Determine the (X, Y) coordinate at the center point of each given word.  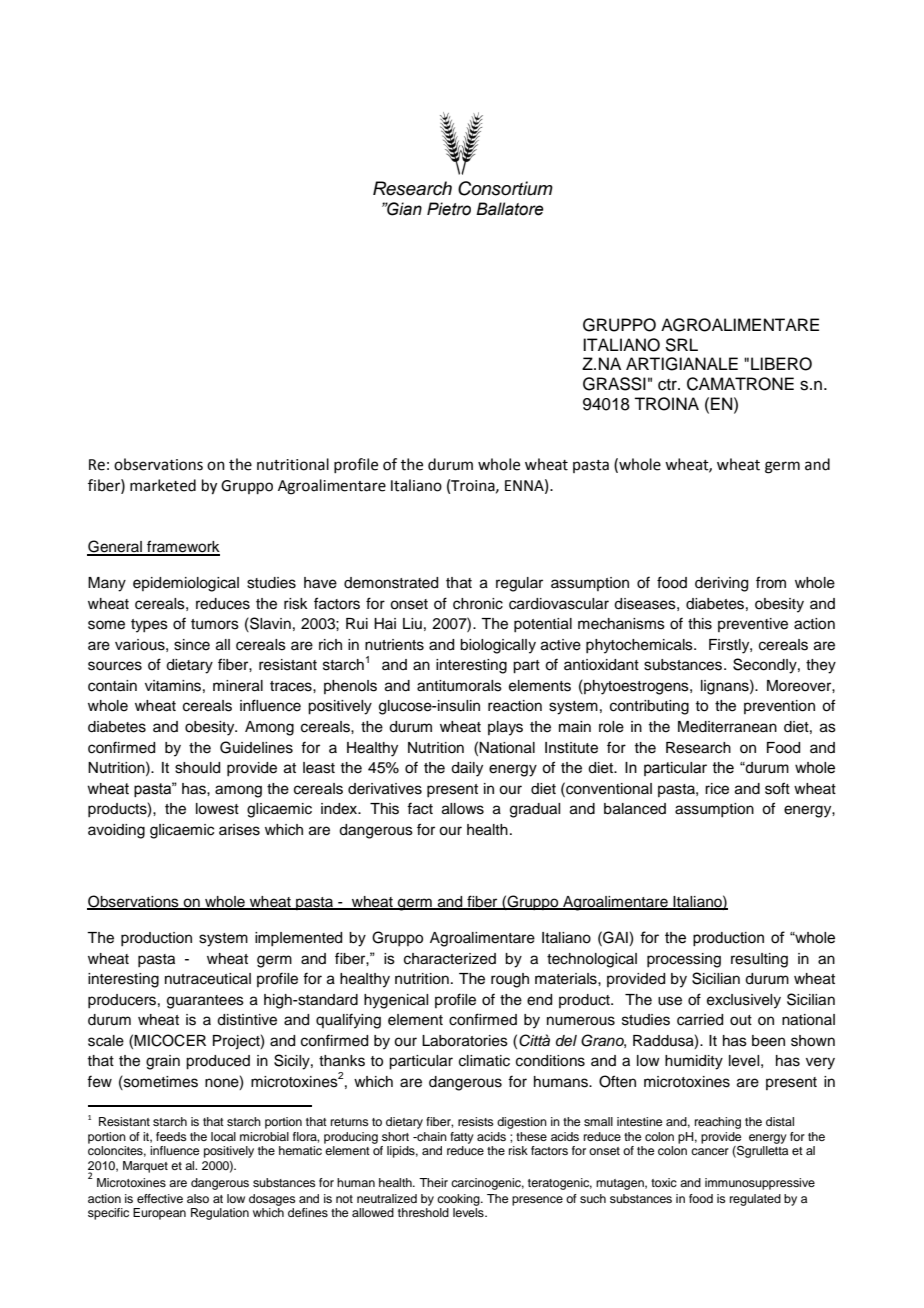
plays (505, 728)
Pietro (449, 209)
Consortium (505, 188)
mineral (238, 686)
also (198, 1198)
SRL (681, 345)
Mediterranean (727, 727)
